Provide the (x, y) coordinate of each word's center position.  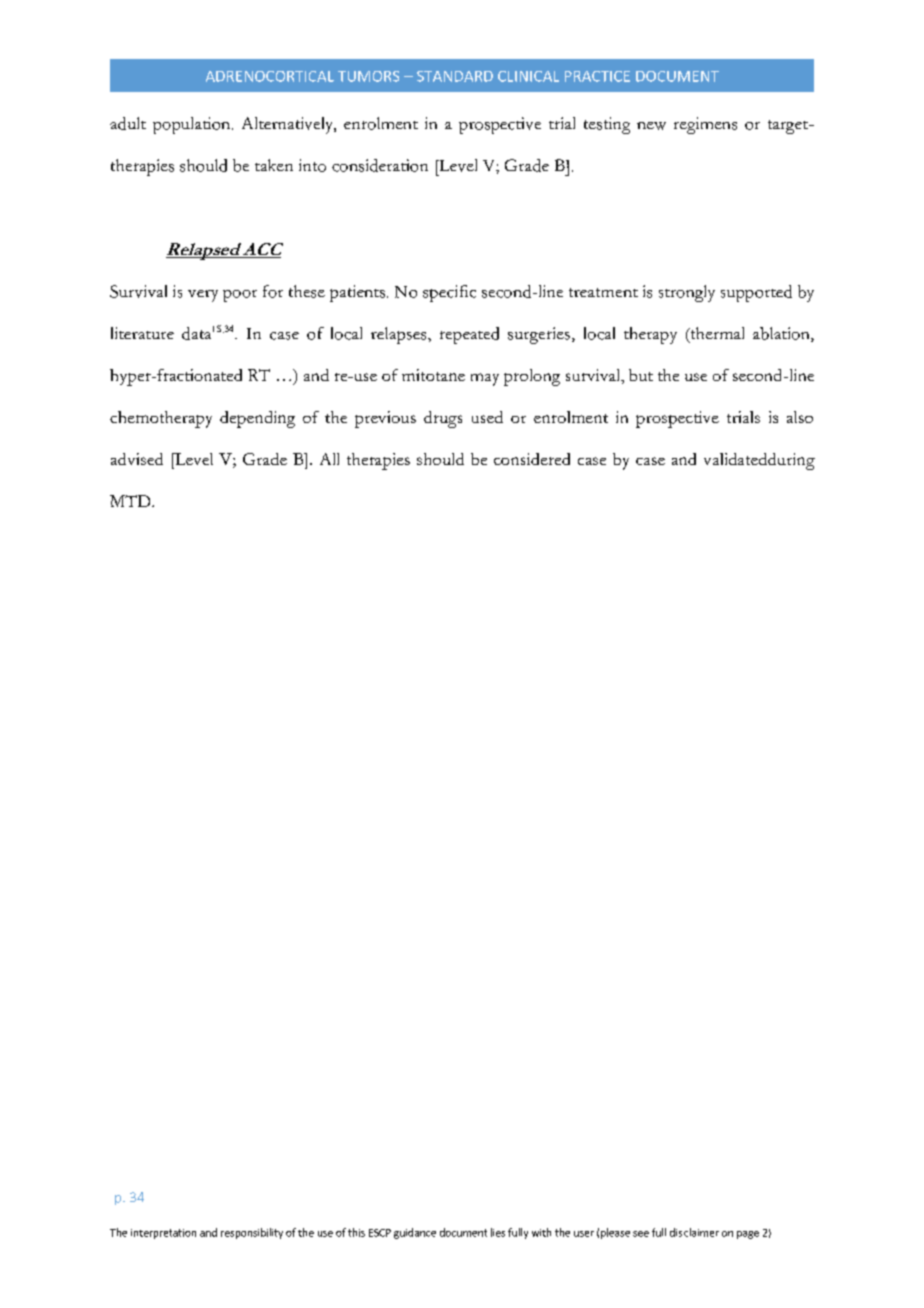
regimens (705, 125)
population (193, 125)
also (800, 417)
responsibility (252, 1233)
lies (498, 1232)
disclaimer (694, 1232)
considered (532, 459)
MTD (131, 501)
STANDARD (455, 76)
